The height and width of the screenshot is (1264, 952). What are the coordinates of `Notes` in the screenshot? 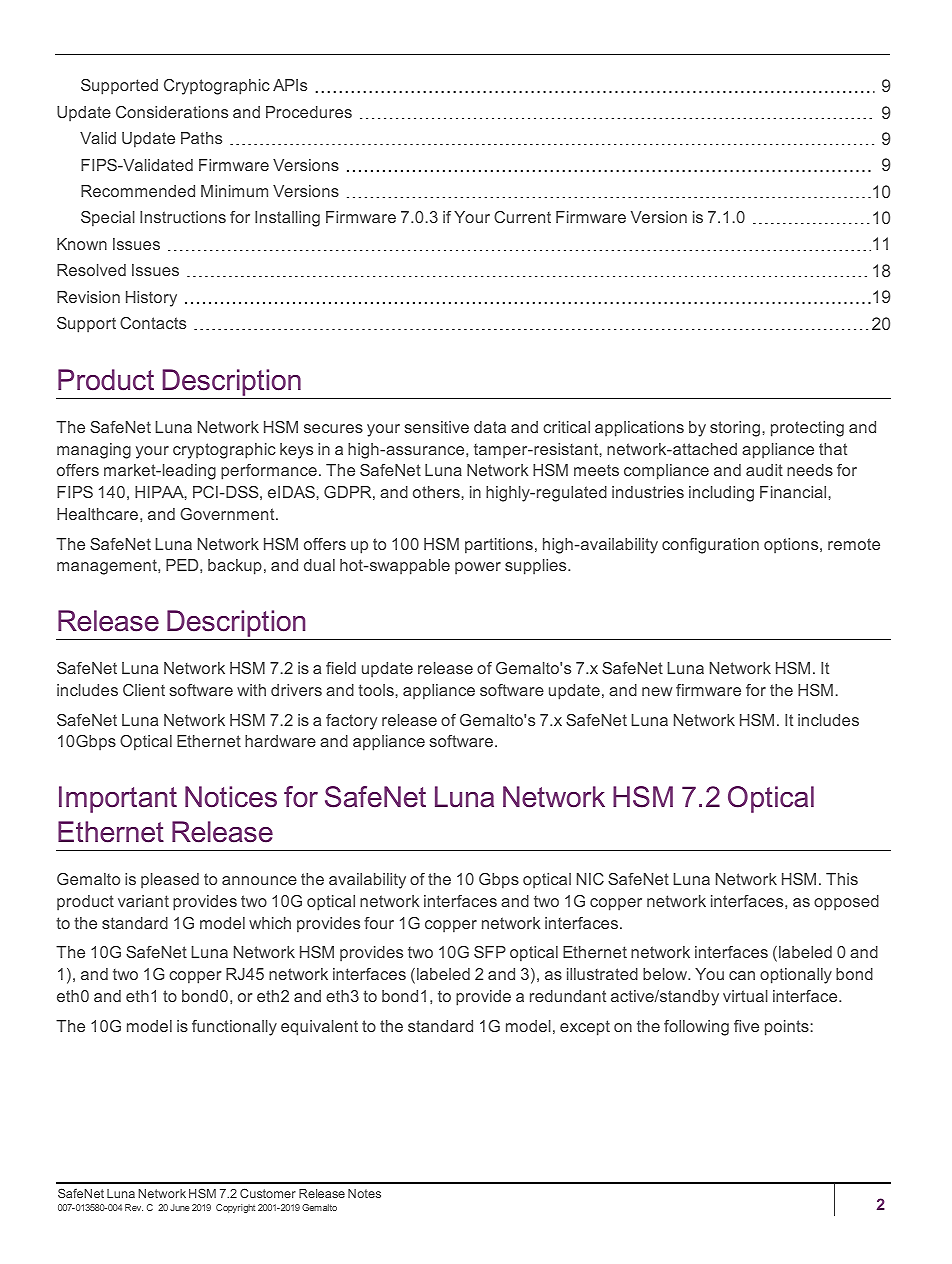 It's located at (364, 1193).
